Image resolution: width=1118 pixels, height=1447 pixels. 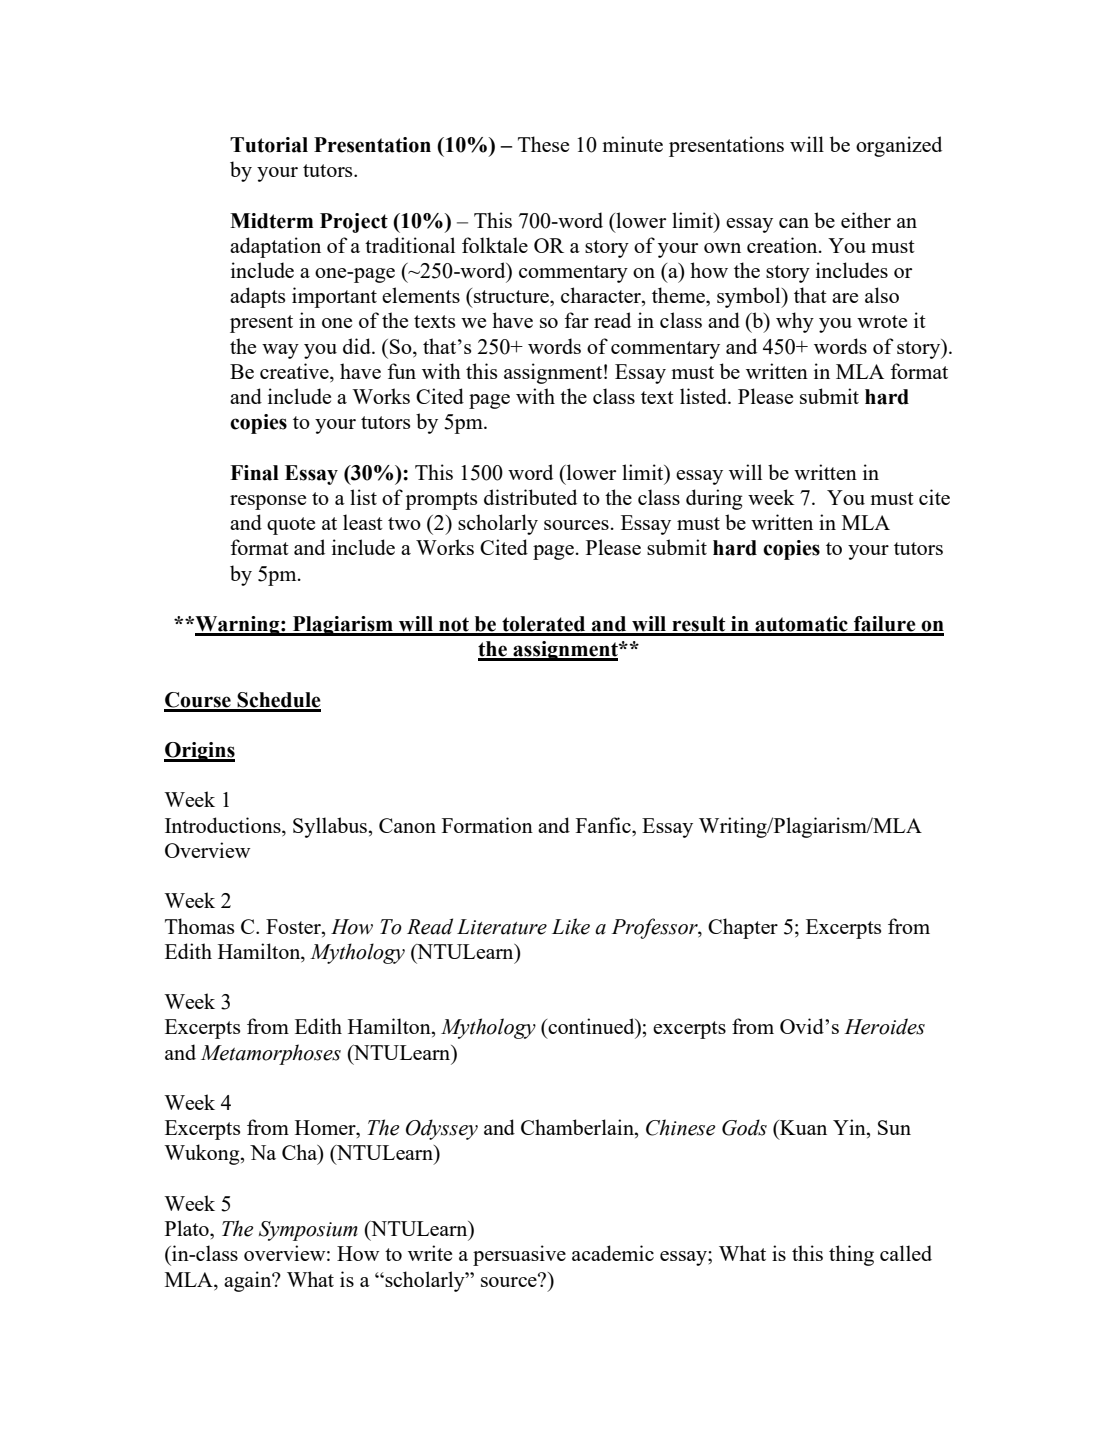 What do you see at coordinates (604, 825) in the page?
I see `Fanfic` at bounding box center [604, 825].
